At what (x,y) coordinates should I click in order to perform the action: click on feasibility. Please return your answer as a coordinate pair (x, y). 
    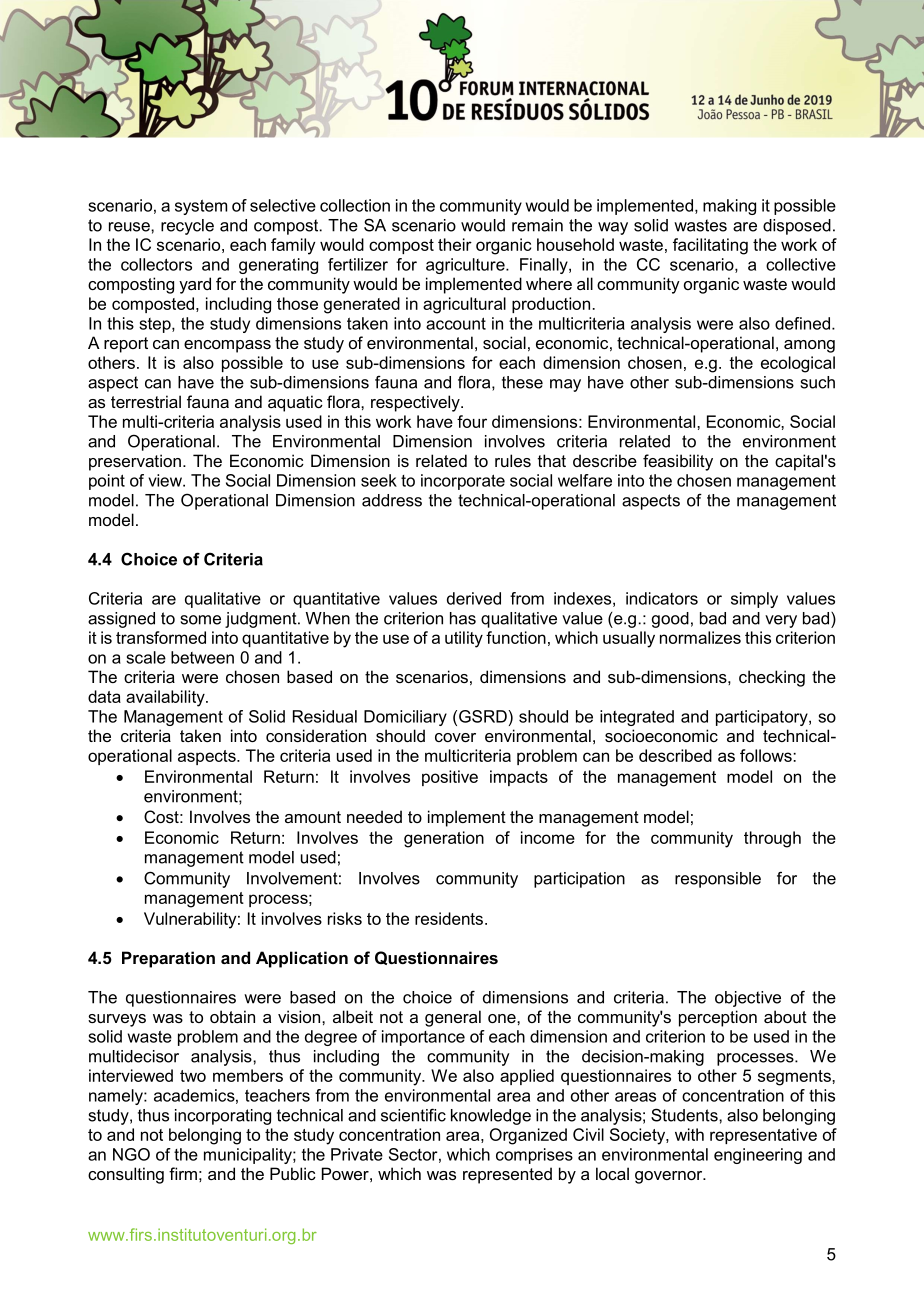
    Looking at the image, I should click on (678, 462).
